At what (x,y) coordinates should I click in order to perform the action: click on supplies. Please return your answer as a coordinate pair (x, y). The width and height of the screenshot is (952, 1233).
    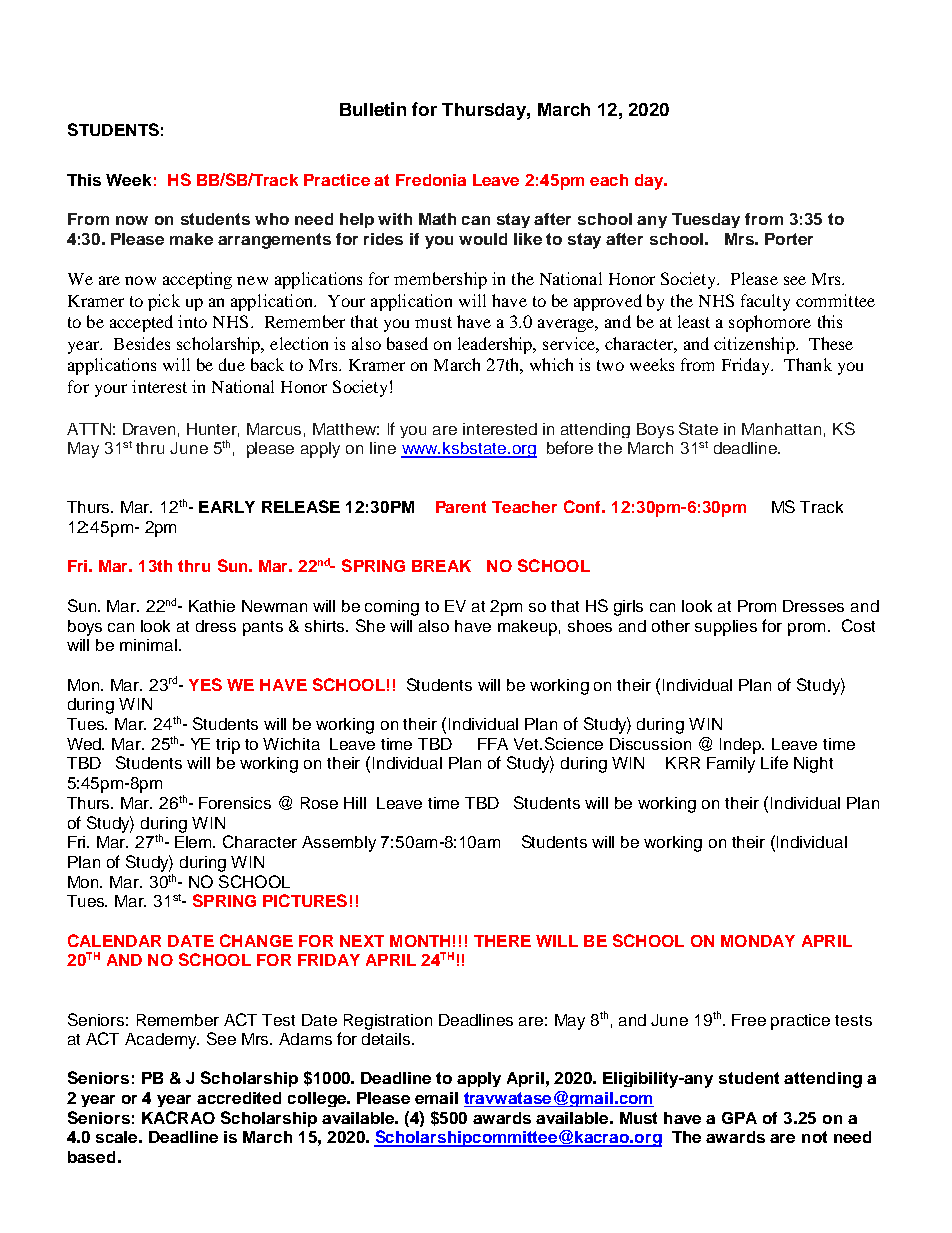
    Looking at the image, I should click on (726, 628).
